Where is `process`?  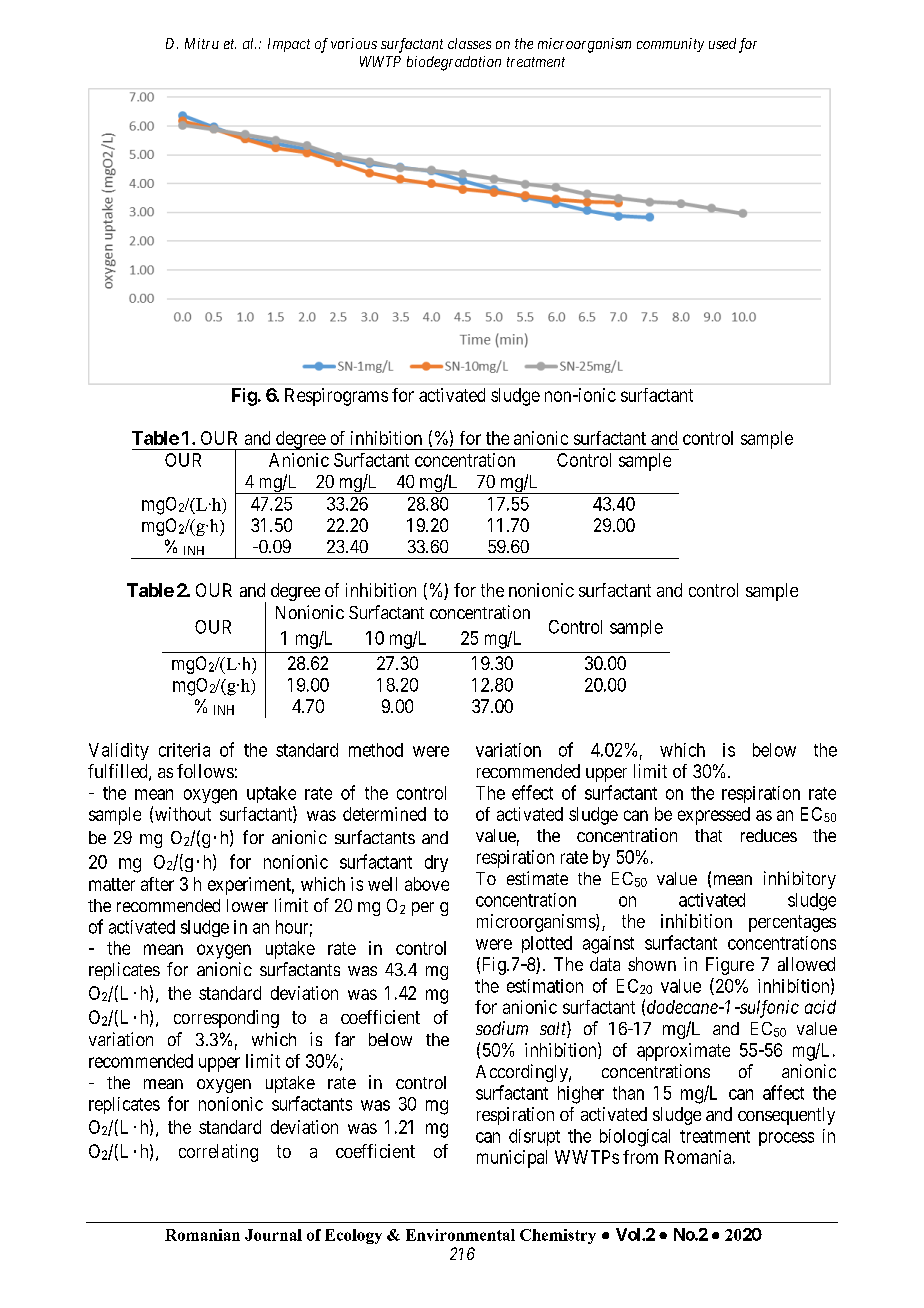 process is located at coordinates (786, 1139).
